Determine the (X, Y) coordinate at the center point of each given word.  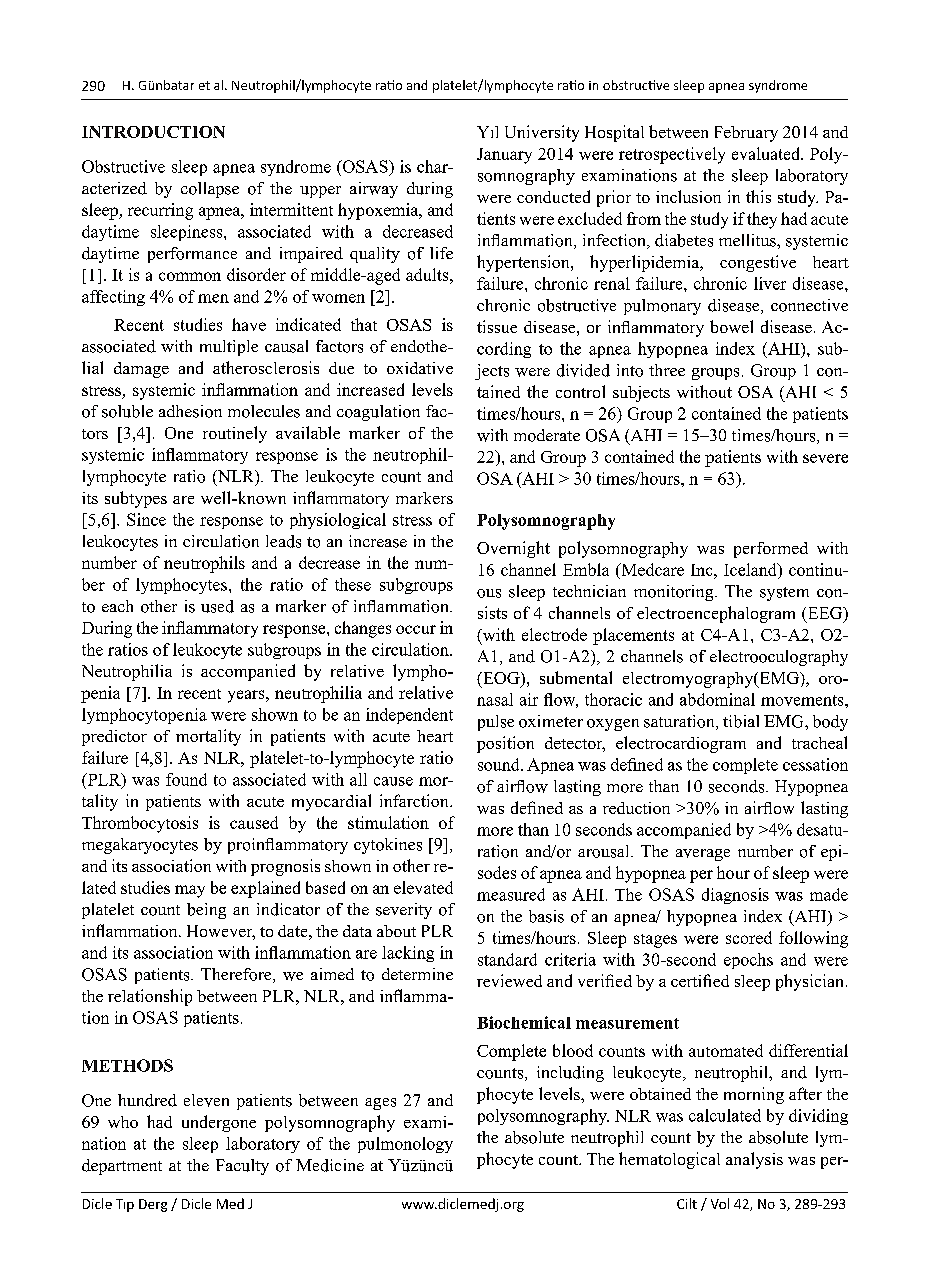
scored (749, 937)
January (504, 156)
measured (511, 894)
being (206, 911)
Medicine (330, 1165)
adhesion (190, 411)
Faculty (242, 1167)
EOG (501, 679)
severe (825, 458)
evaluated (767, 153)
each (117, 606)
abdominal (717, 699)
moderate (547, 435)
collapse (210, 190)
